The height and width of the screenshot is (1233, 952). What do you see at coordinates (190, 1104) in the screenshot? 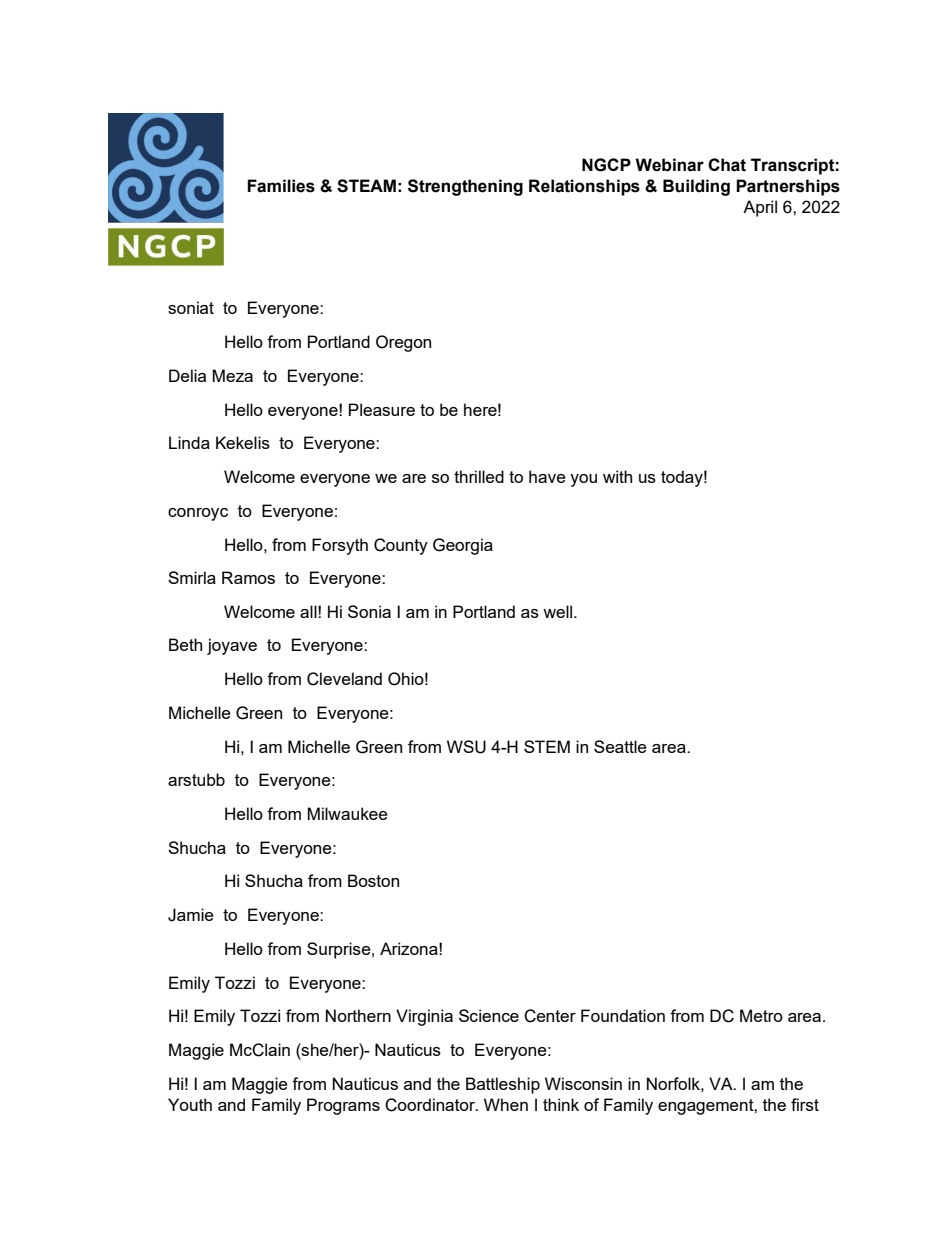
I see `Youth` at bounding box center [190, 1104].
